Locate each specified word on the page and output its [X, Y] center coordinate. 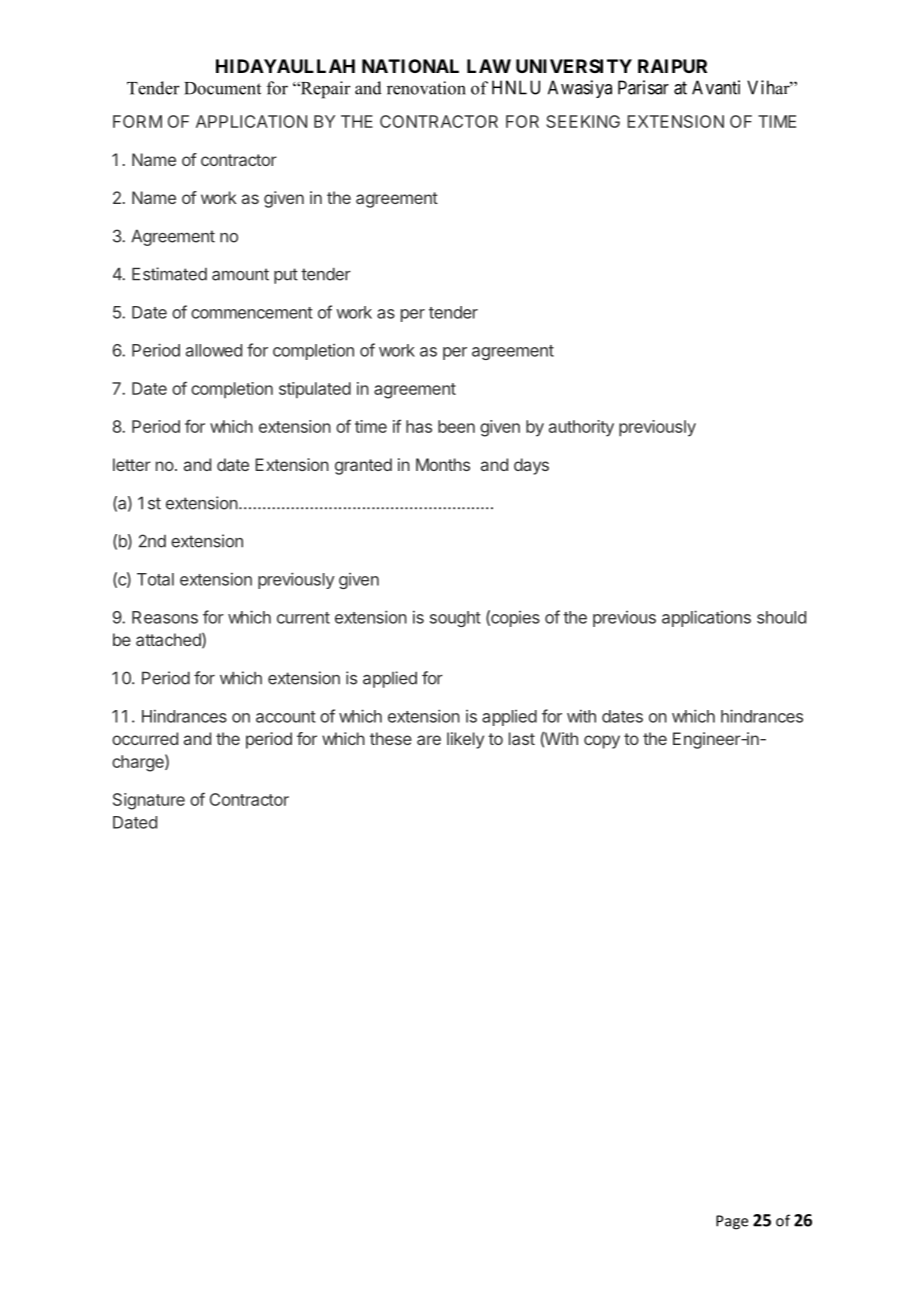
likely [465, 740]
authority [581, 428]
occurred [145, 738]
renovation [426, 88]
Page [732, 1222]
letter [132, 464]
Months [443, 464]
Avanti [716, 87]
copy [602, 742]
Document [222, 88]
